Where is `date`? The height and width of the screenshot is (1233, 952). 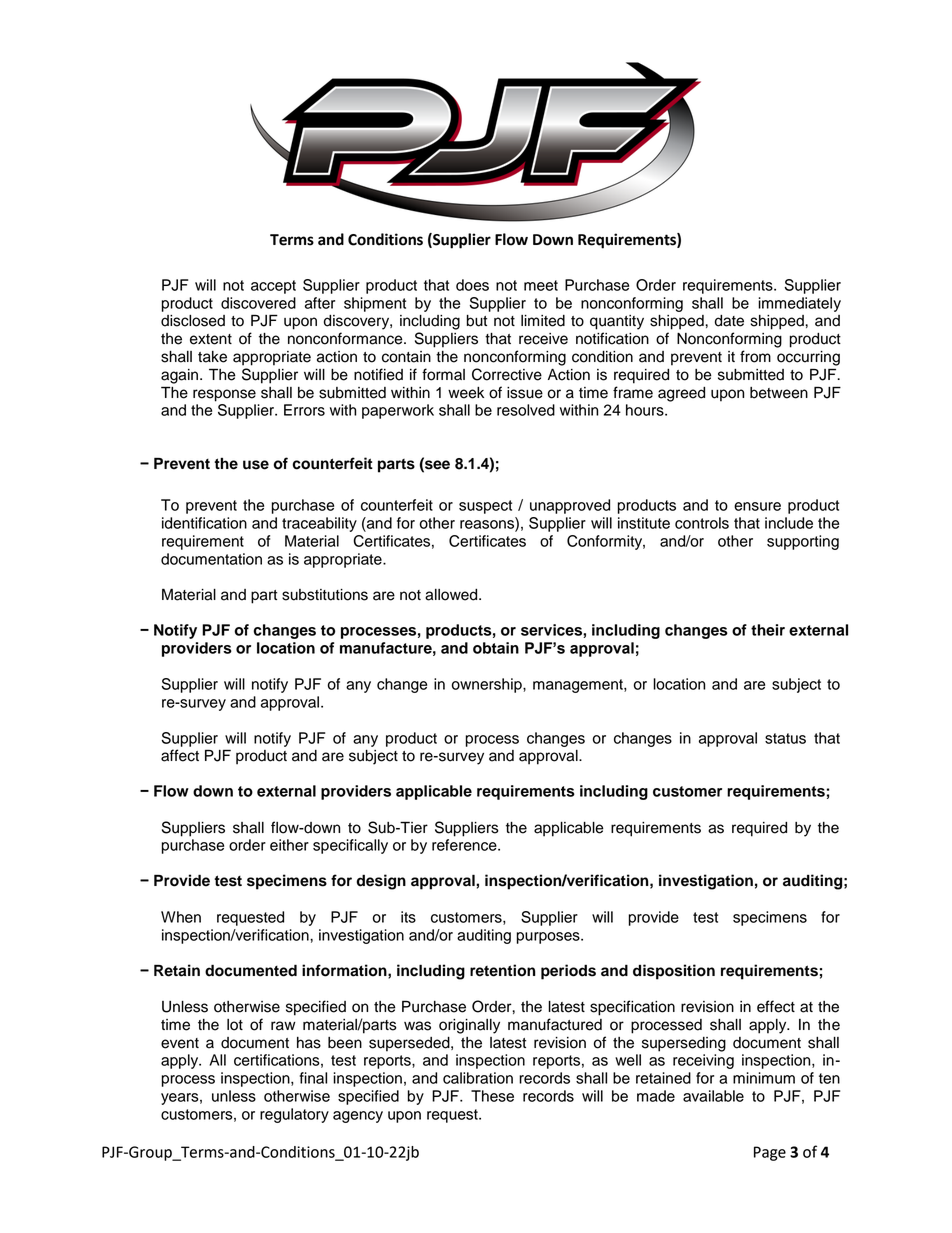 date is located at coordinates (729, 321).
